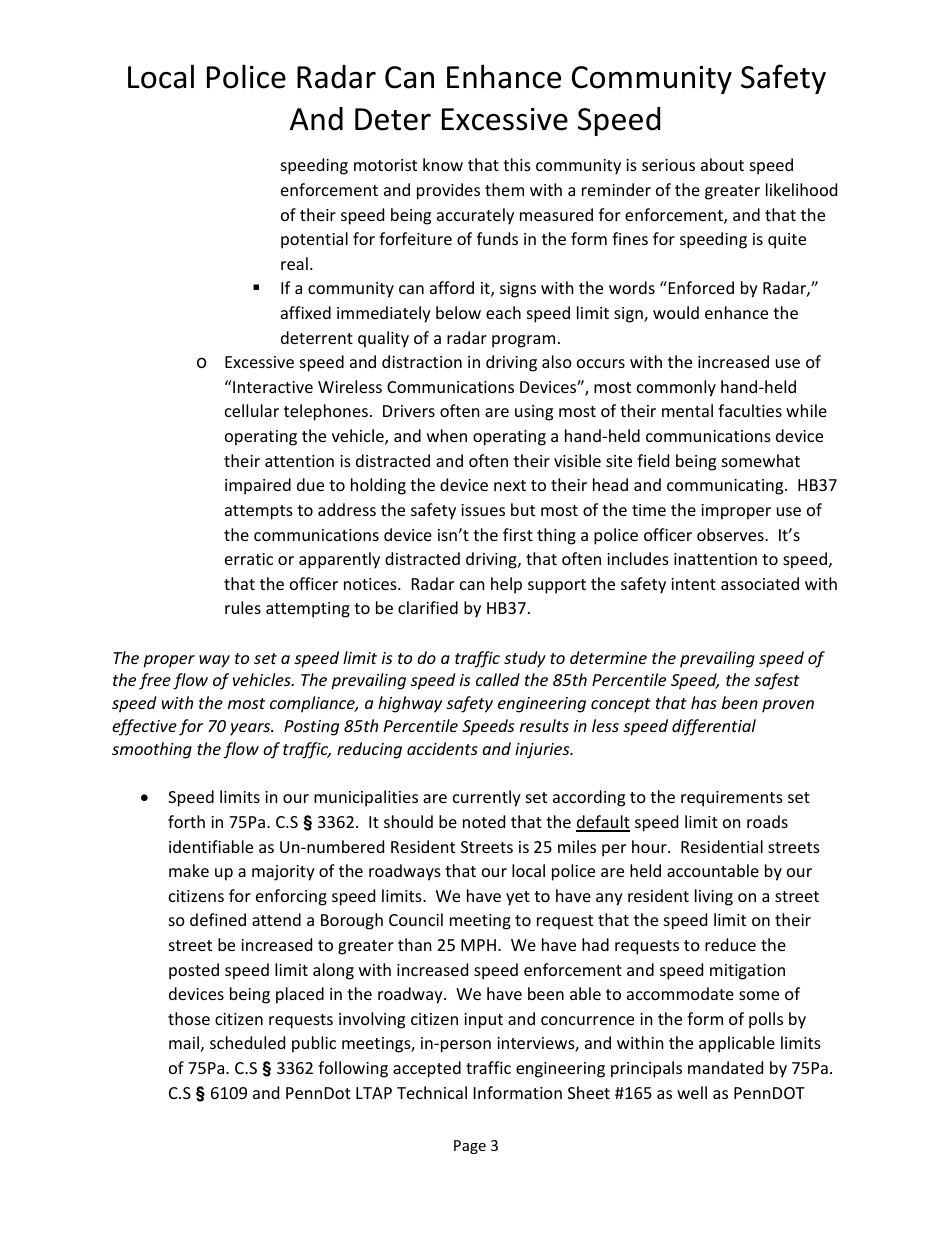 The height and width of the screenshot is (1233, 952). Describe the element at coordinates (498, 679) in the screenshot. I see `called` at that location.
